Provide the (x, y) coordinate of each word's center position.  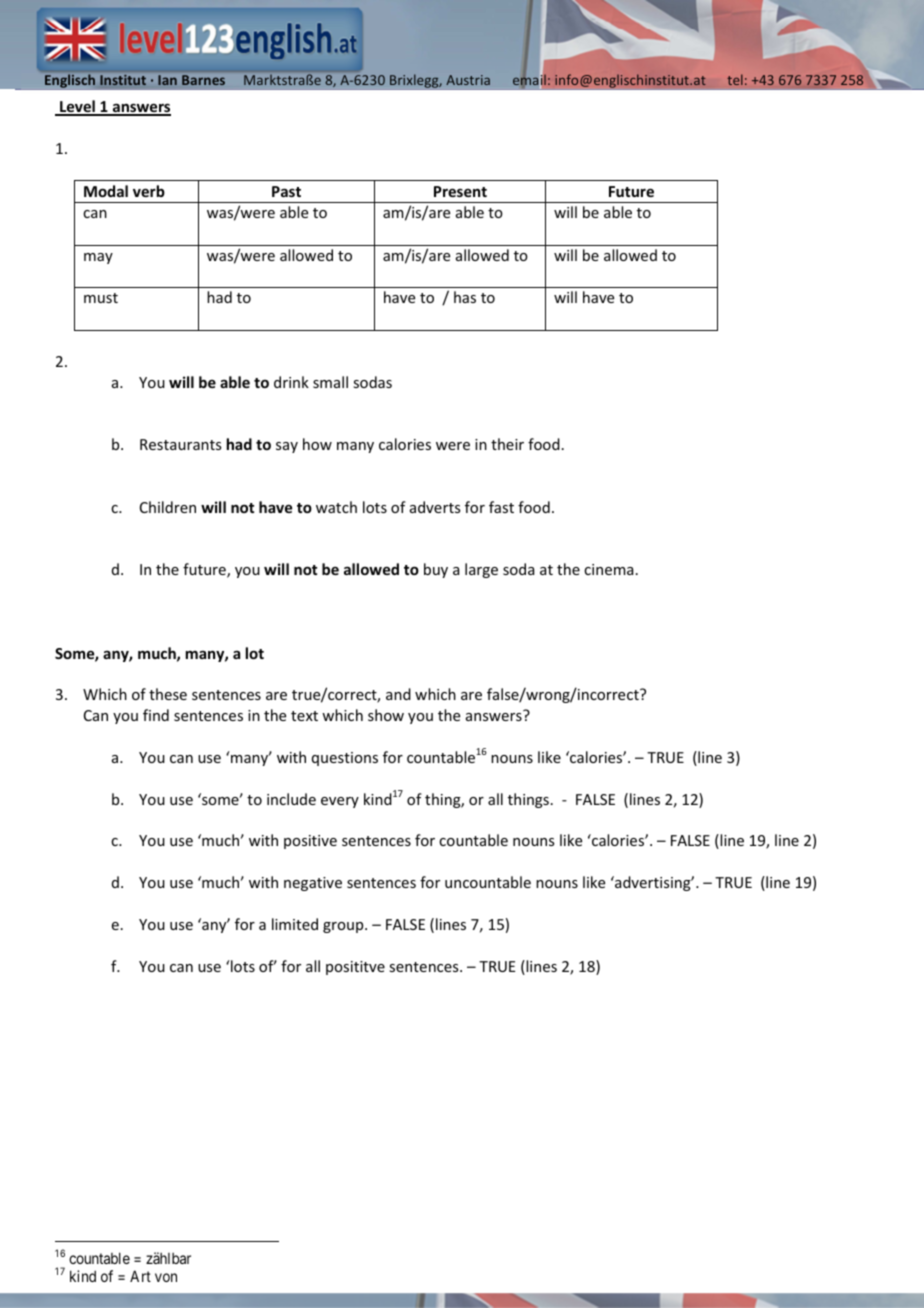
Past (286, 191)
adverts (435, 507)
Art (140, 1276)
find (156, 715)
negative (313, 884)
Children (168, 507)
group (344, 927)
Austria (468, 80)
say (287, 447)
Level (77, 108)
